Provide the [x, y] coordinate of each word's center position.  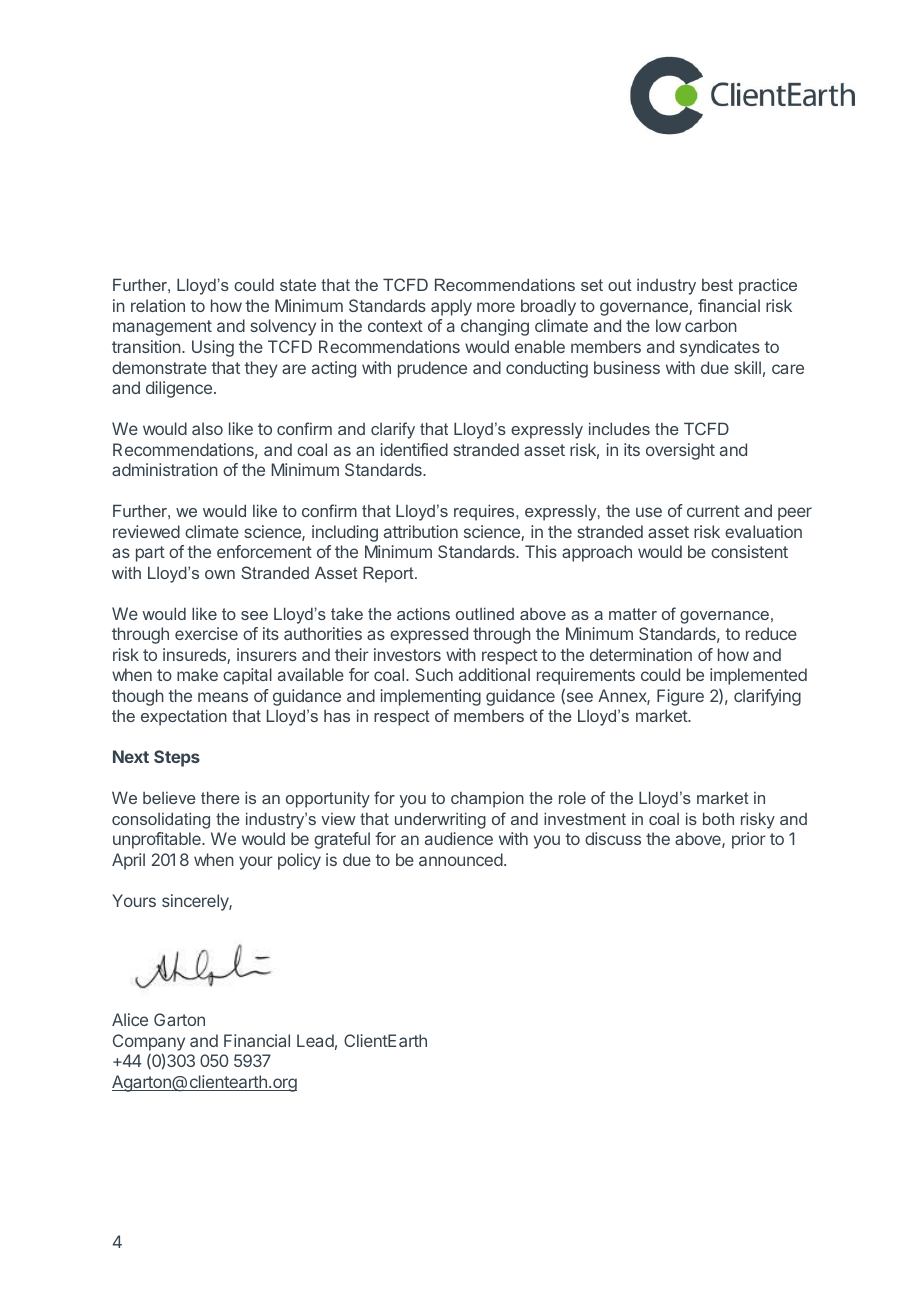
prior [749, 840]
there [220, 797]
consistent [749, 551]
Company [149, 1042]
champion [487, 799]
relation [158, 305]
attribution [421, 531]
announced [461, 859]
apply [451, 307]
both [718, 818]
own [220, 574]
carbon [711, 325]
